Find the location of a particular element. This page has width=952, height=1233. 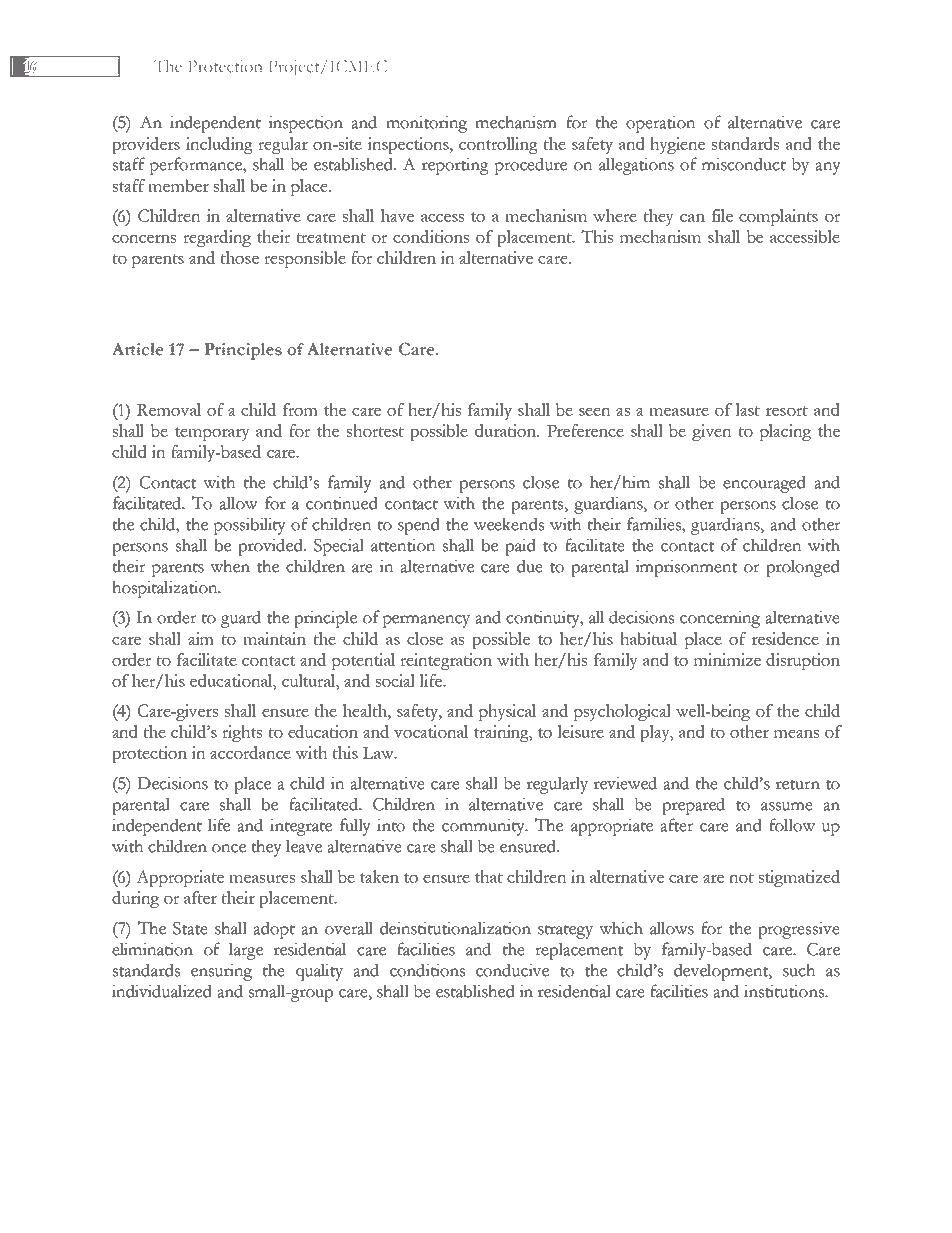

assume is located at coordinates (787, 806).
